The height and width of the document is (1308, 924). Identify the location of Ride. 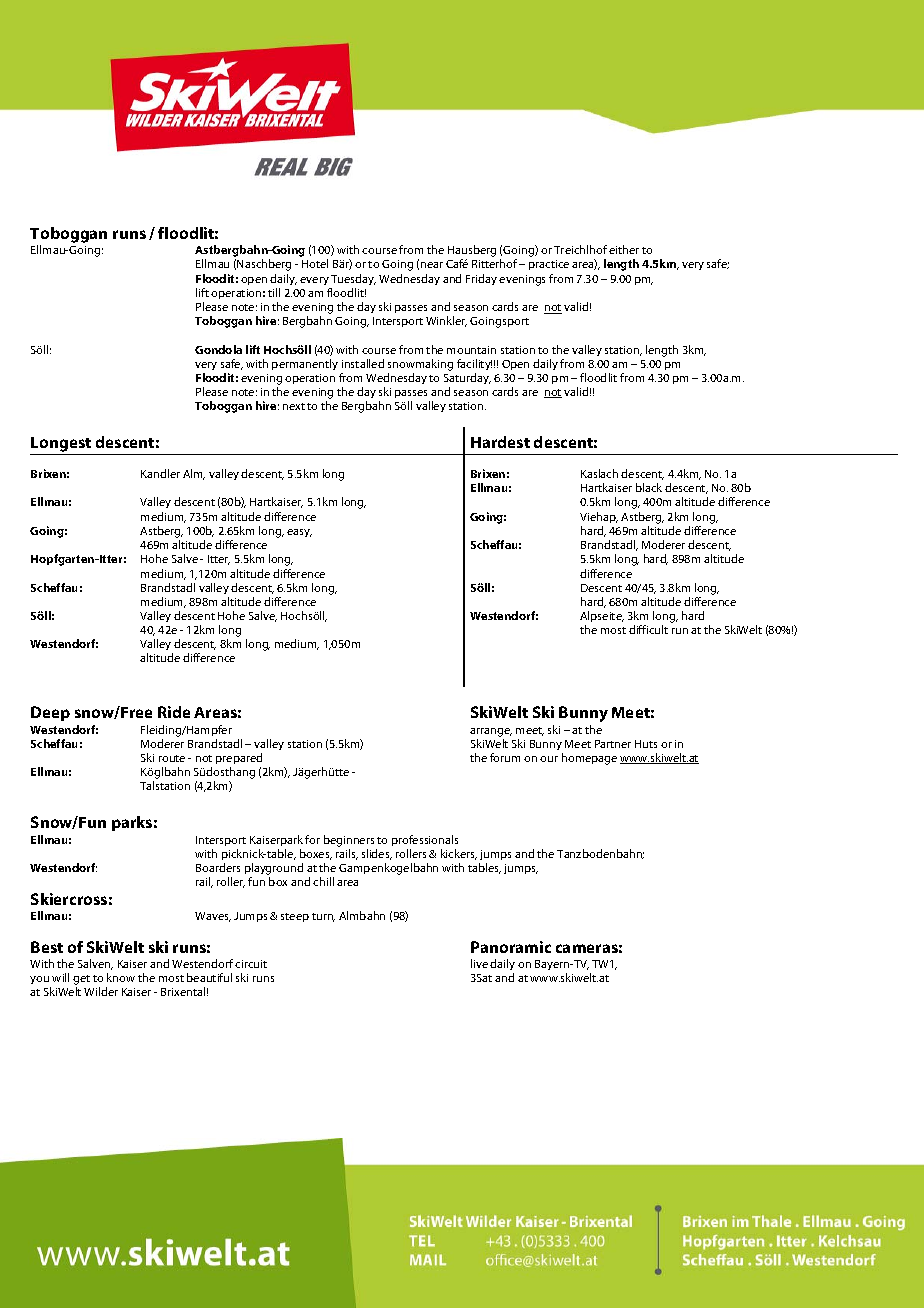
(174, 712).
